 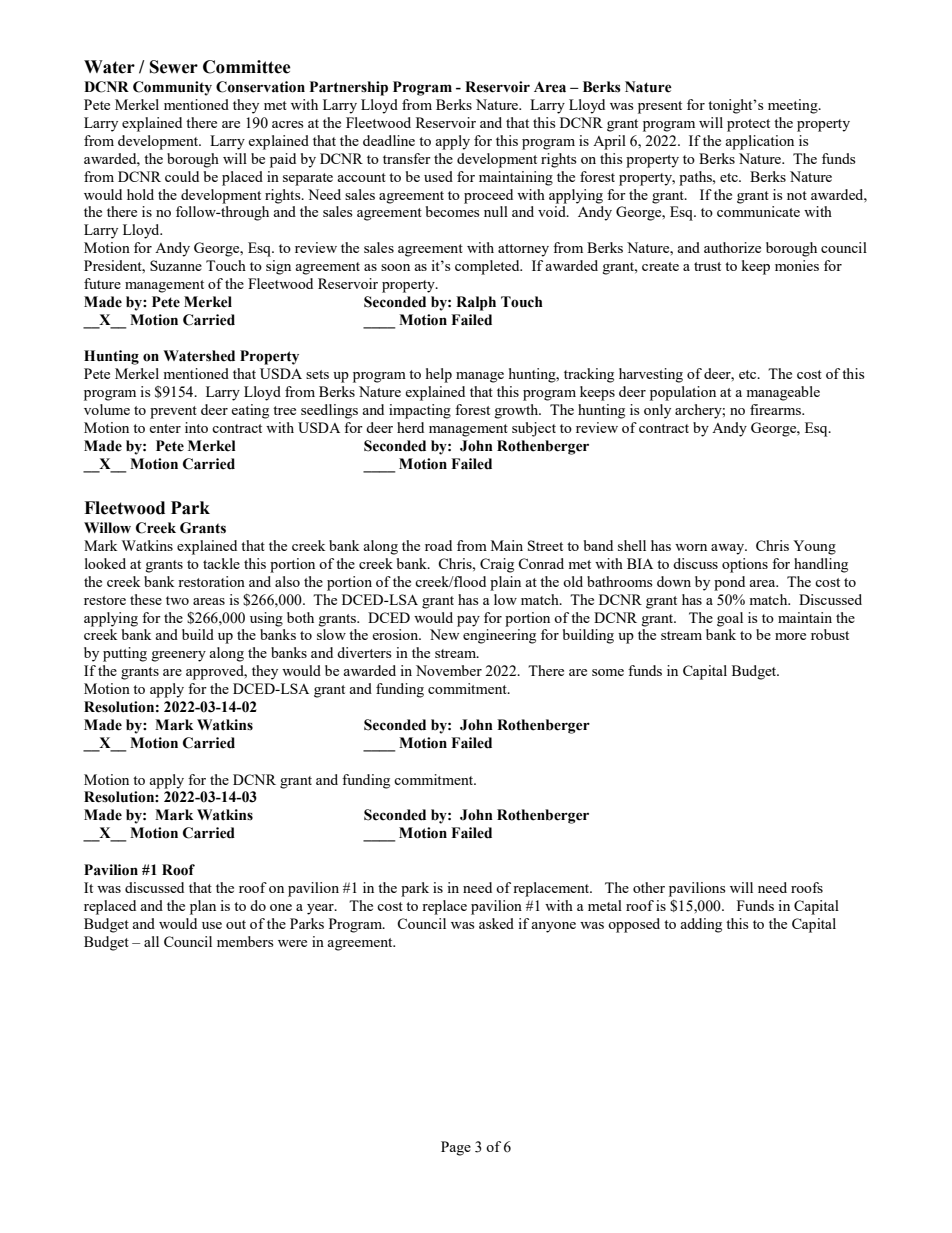 I want to click on restoration, so click(x=211, y=581).
